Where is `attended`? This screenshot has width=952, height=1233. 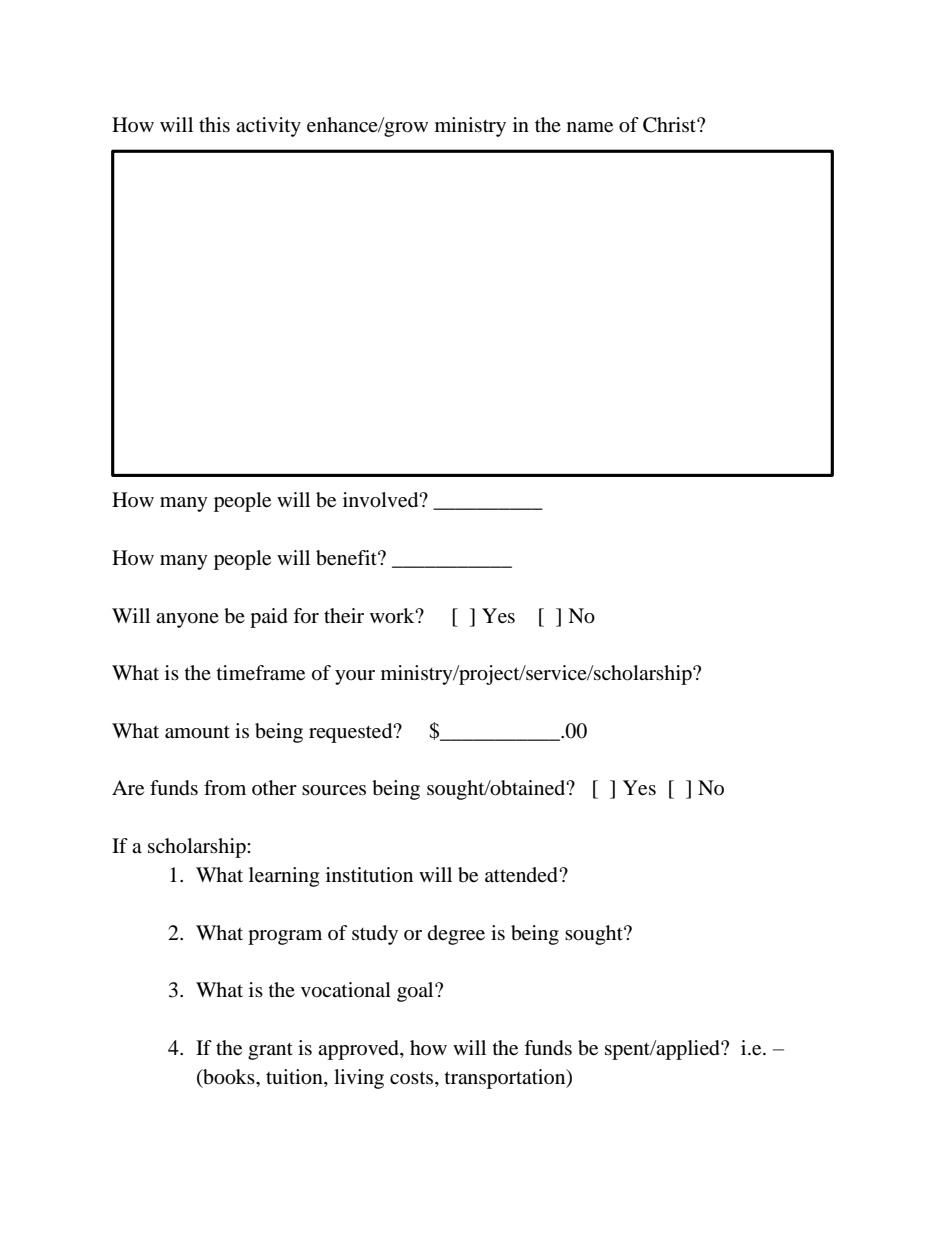
attended is located at coordinates (522, 875).
